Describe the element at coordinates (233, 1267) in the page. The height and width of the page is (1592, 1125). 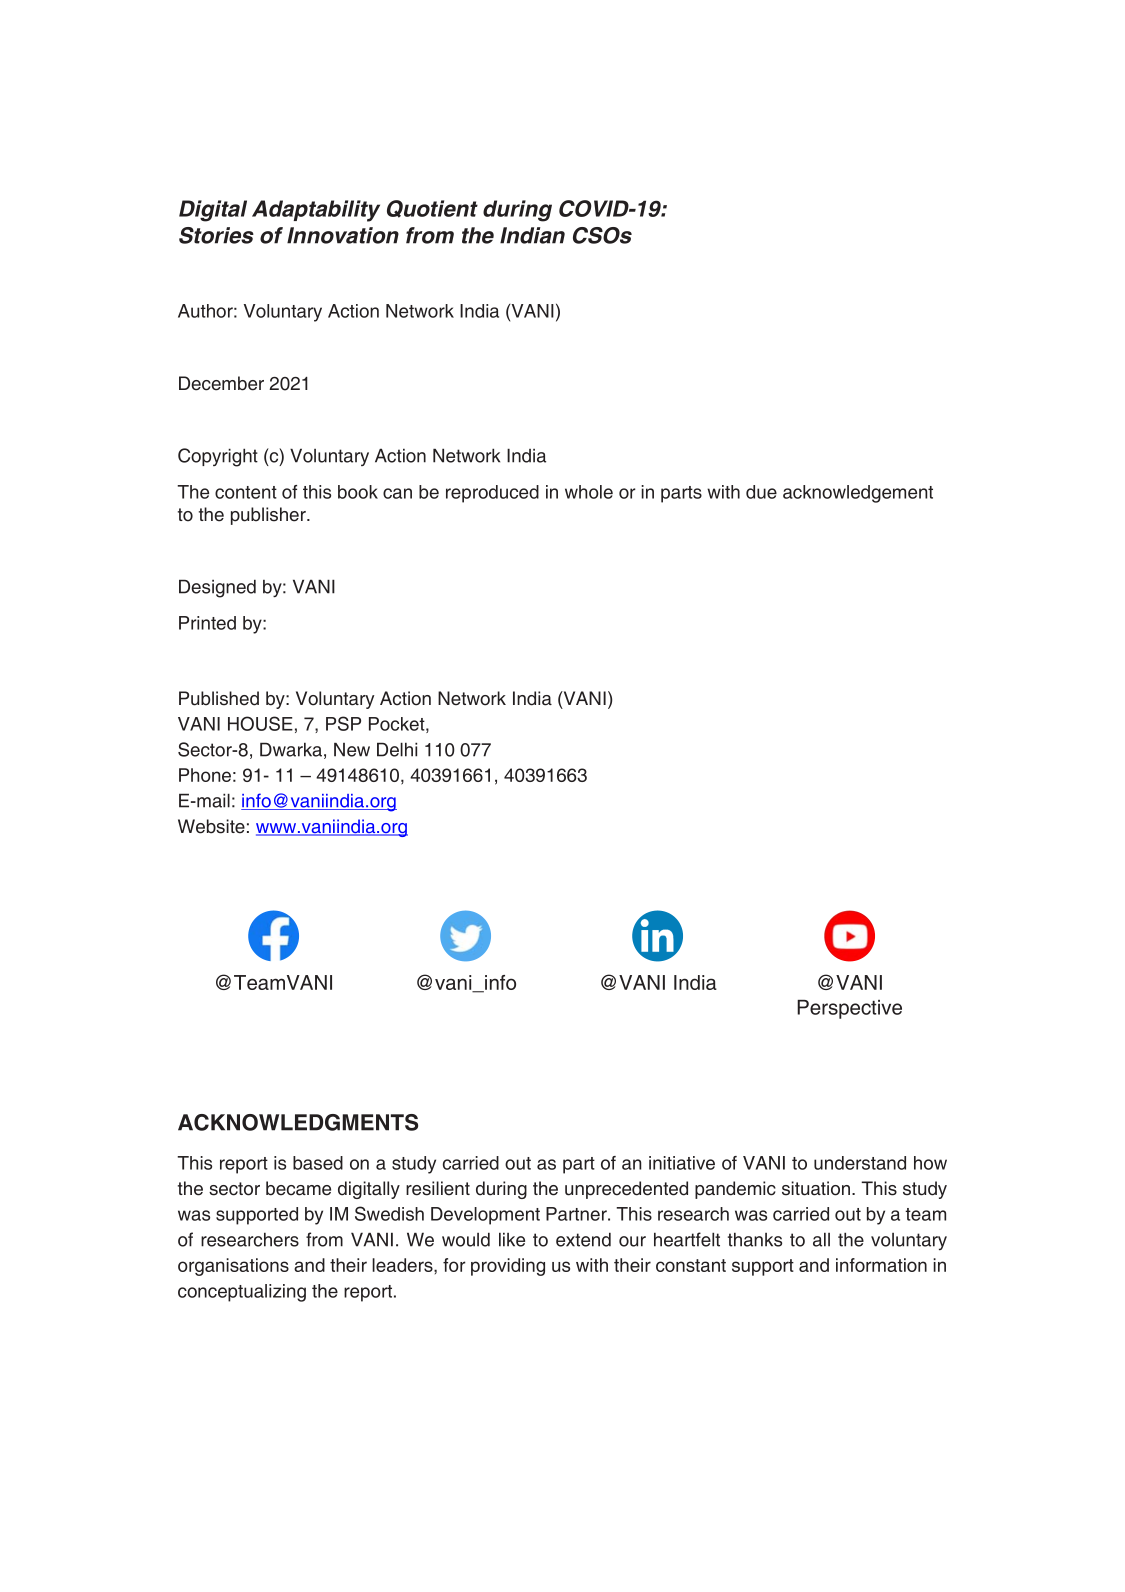
I see `organisations` at that location.
